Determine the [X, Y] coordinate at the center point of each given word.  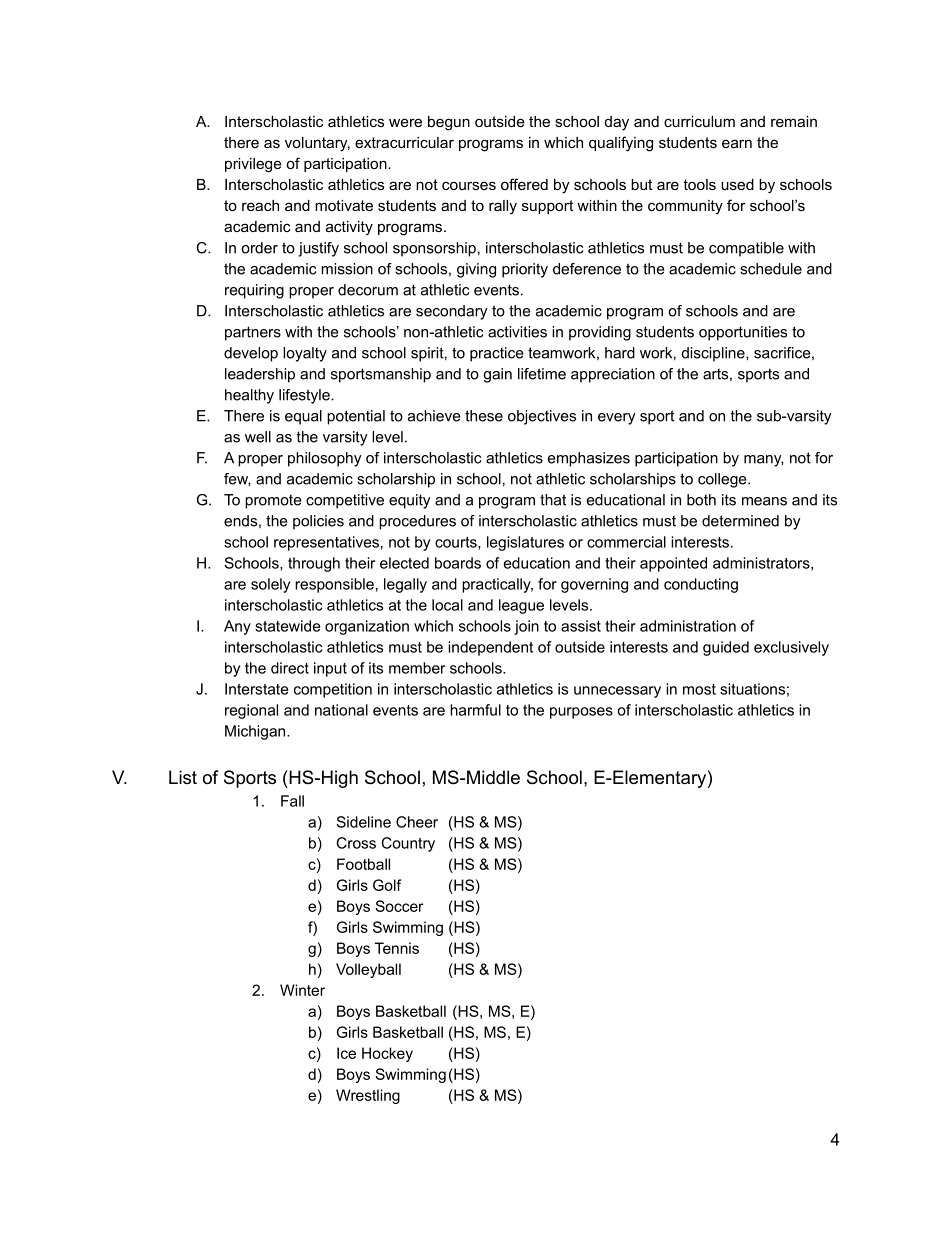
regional [251, 711]
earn [737, 143]
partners [253, 333]
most [699, 689]
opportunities [743, 333]
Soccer [399, 906]
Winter [302, 990]
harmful [475, 710]
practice [497, 354]
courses [469, 185]
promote [273, 501]
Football [363, 864]
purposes [581, 713]
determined [740, 521]
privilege [253, 165]
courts [457, 543]
